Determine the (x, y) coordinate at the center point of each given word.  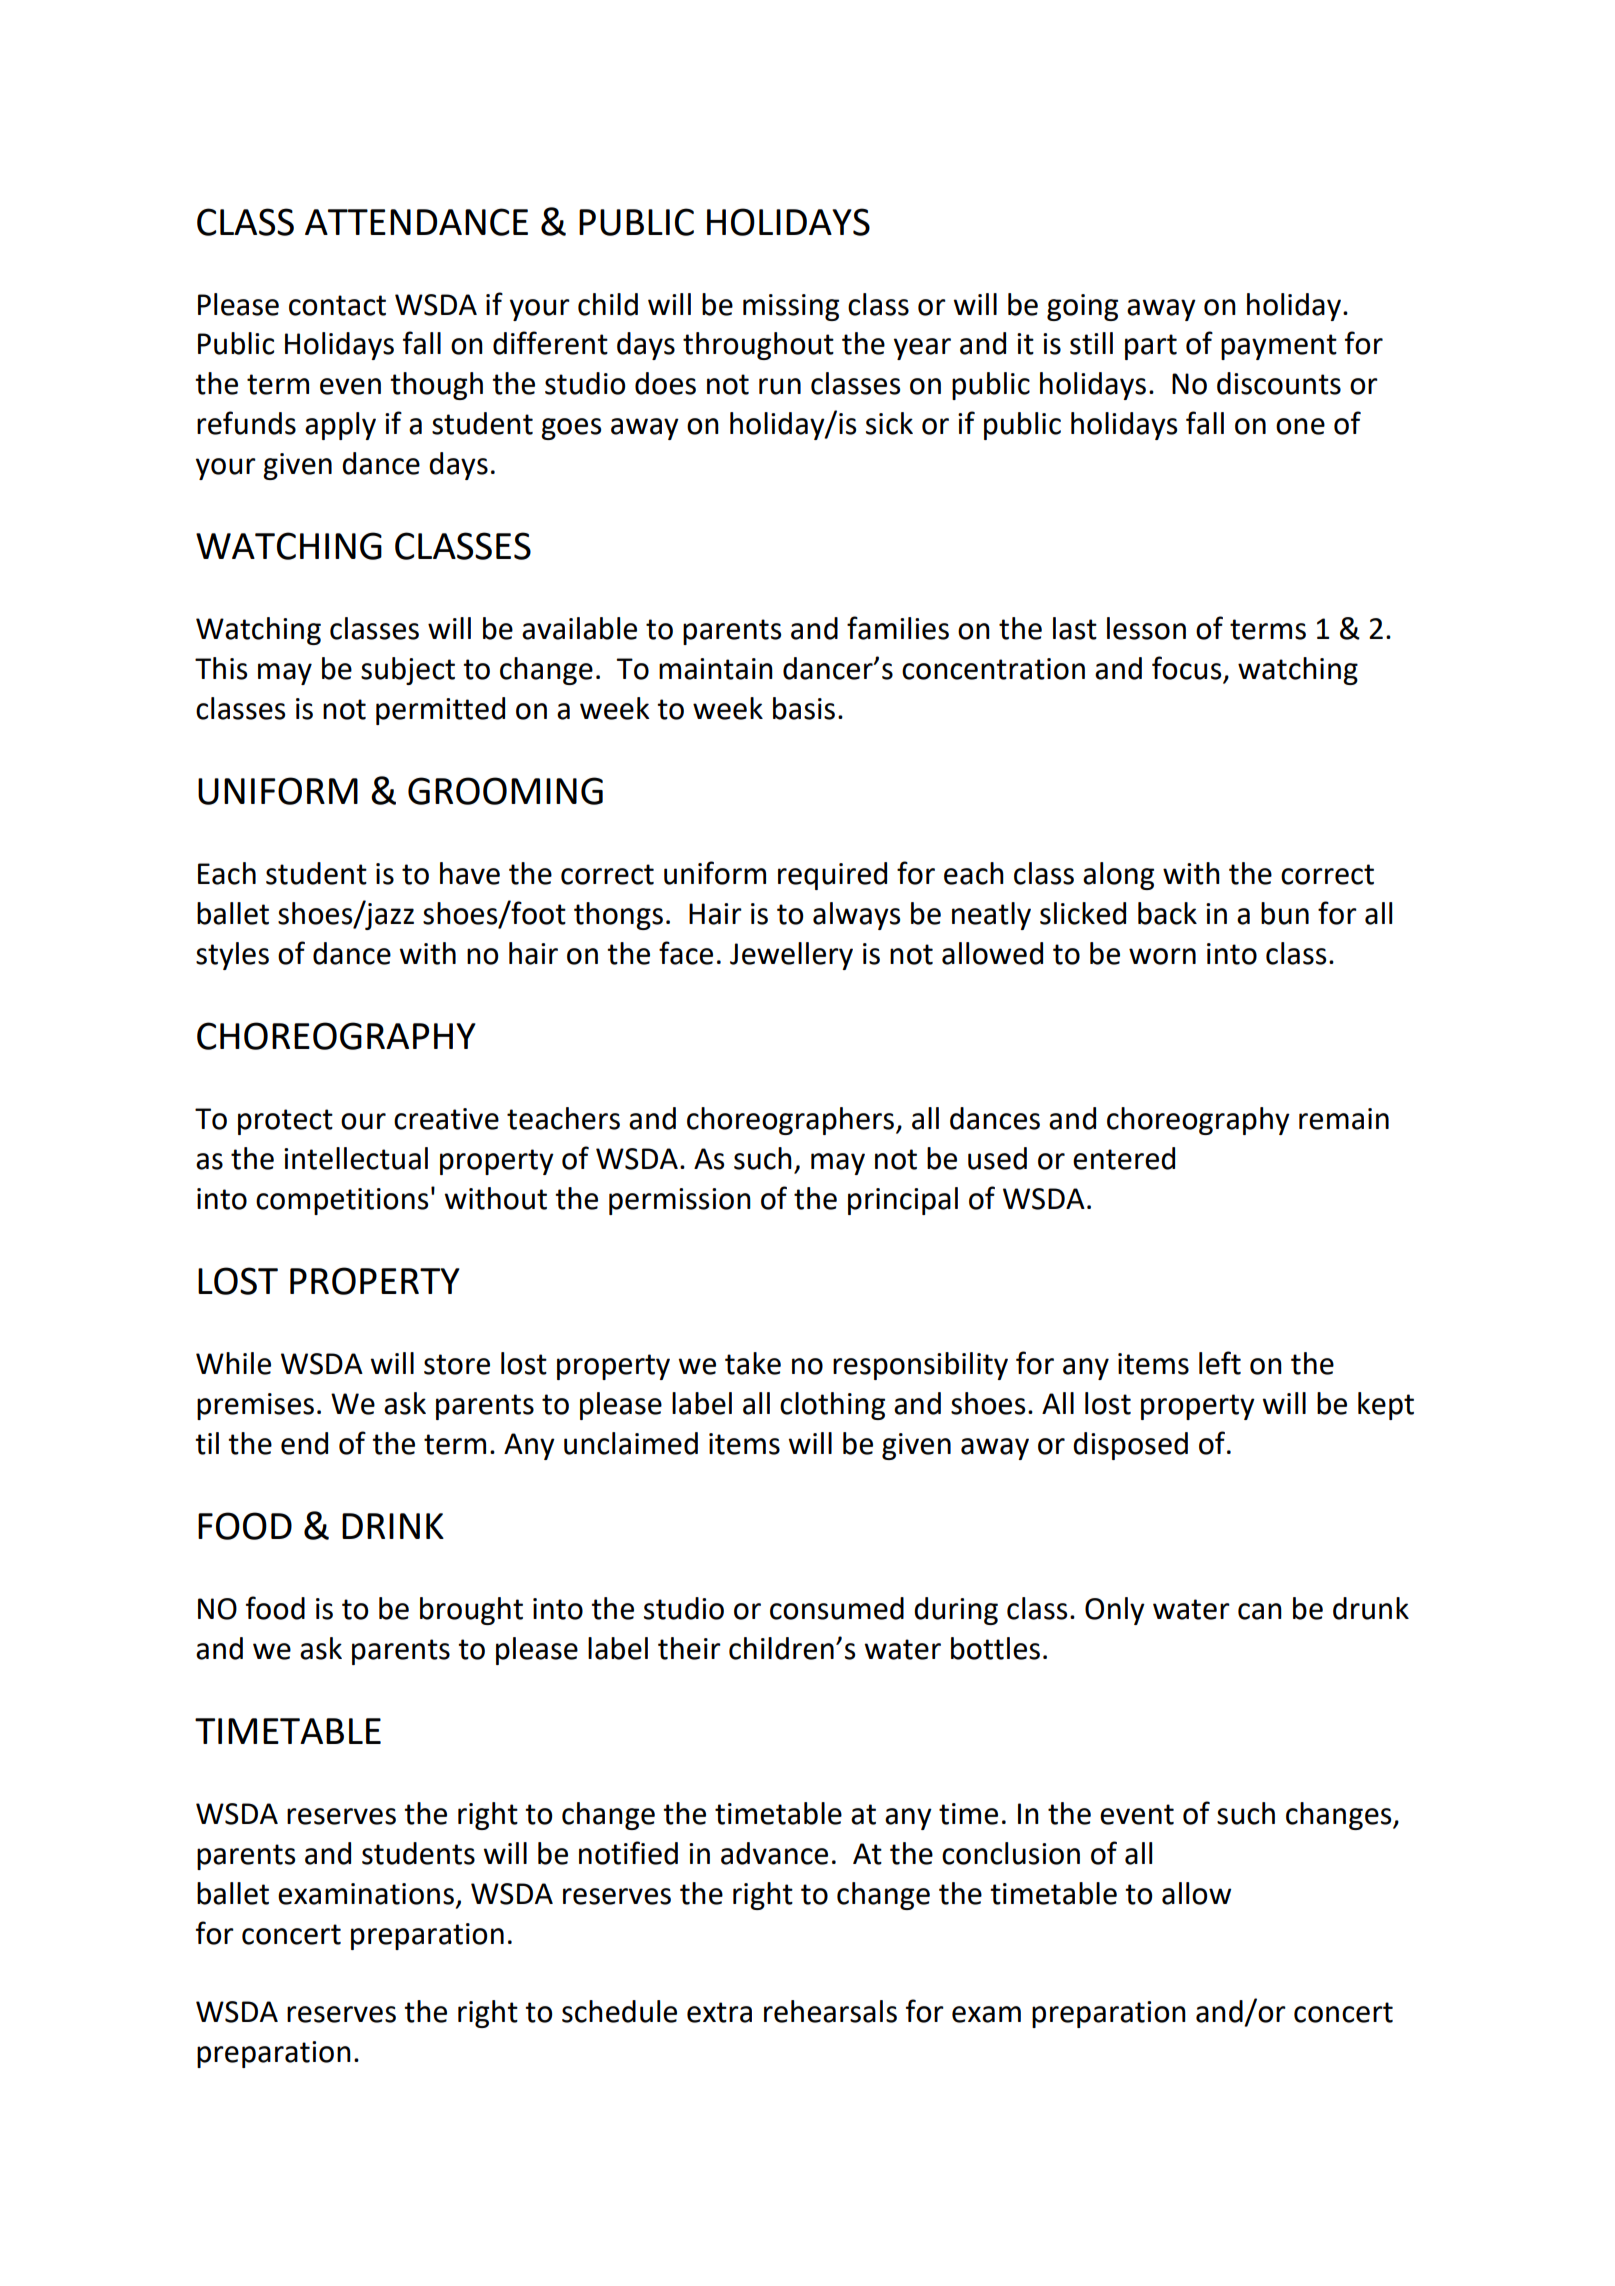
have (470, 873)
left (1220, 1363)
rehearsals (830, 2011)
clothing (832, 1406)
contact (337, 305)
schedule (619, 2011)
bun (1285, 913)
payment (1279, 347)
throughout (758, 346)
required (832, 876)
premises (255, 1406)
